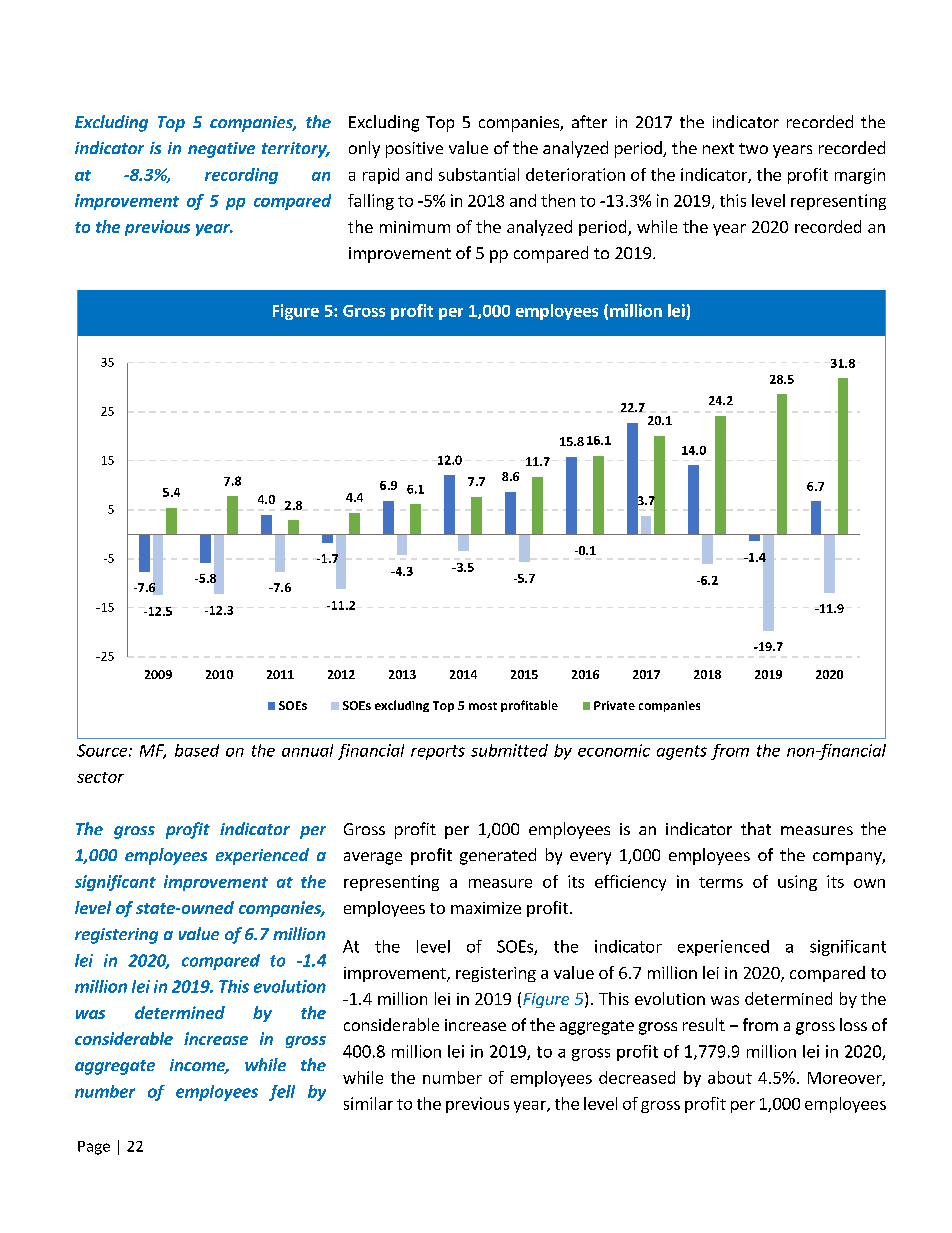  I want to click on most, so click(483, 706).
